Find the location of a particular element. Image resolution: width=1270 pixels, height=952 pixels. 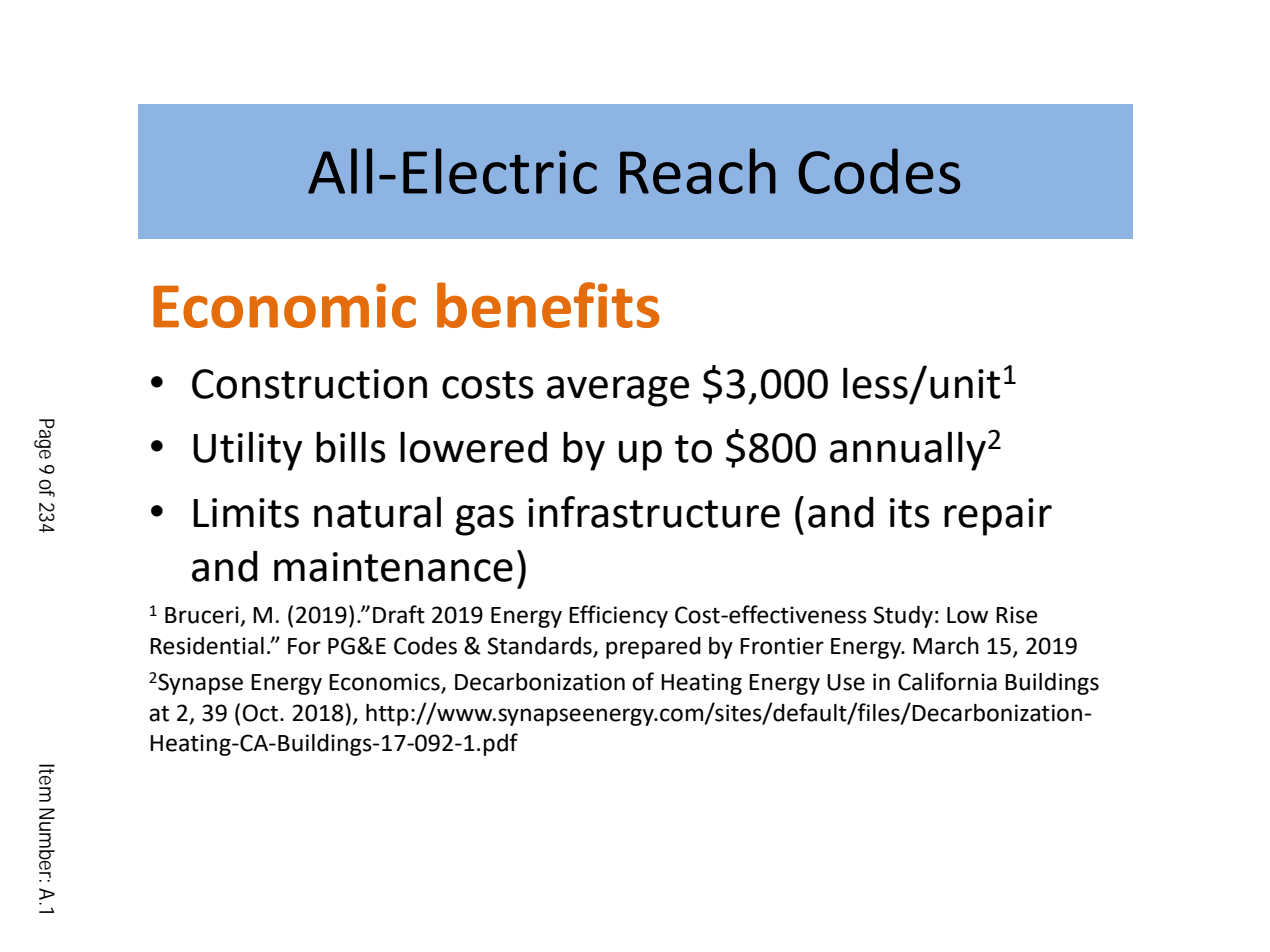

California is located at coordinates (947, 681).
